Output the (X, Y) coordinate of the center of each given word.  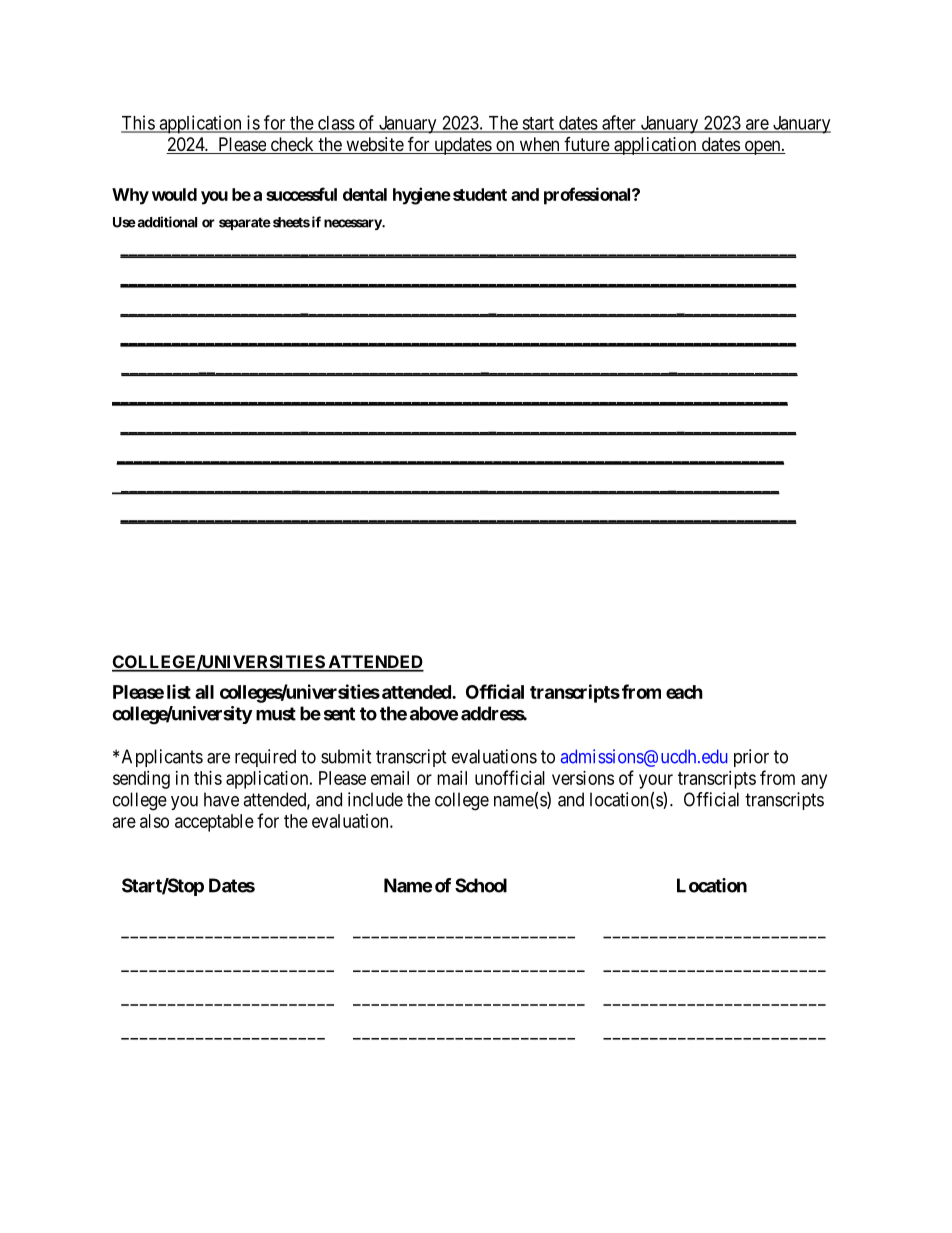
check (292, 145)
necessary (353, 224)
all (204, 692)
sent (339, 714)
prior (751, 758)
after (619, 123)
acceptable (214, 823)
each (684, 692)
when (539, 145)
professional (588, 196)
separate (245, 223)
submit (346, 756)
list (179, 691)
